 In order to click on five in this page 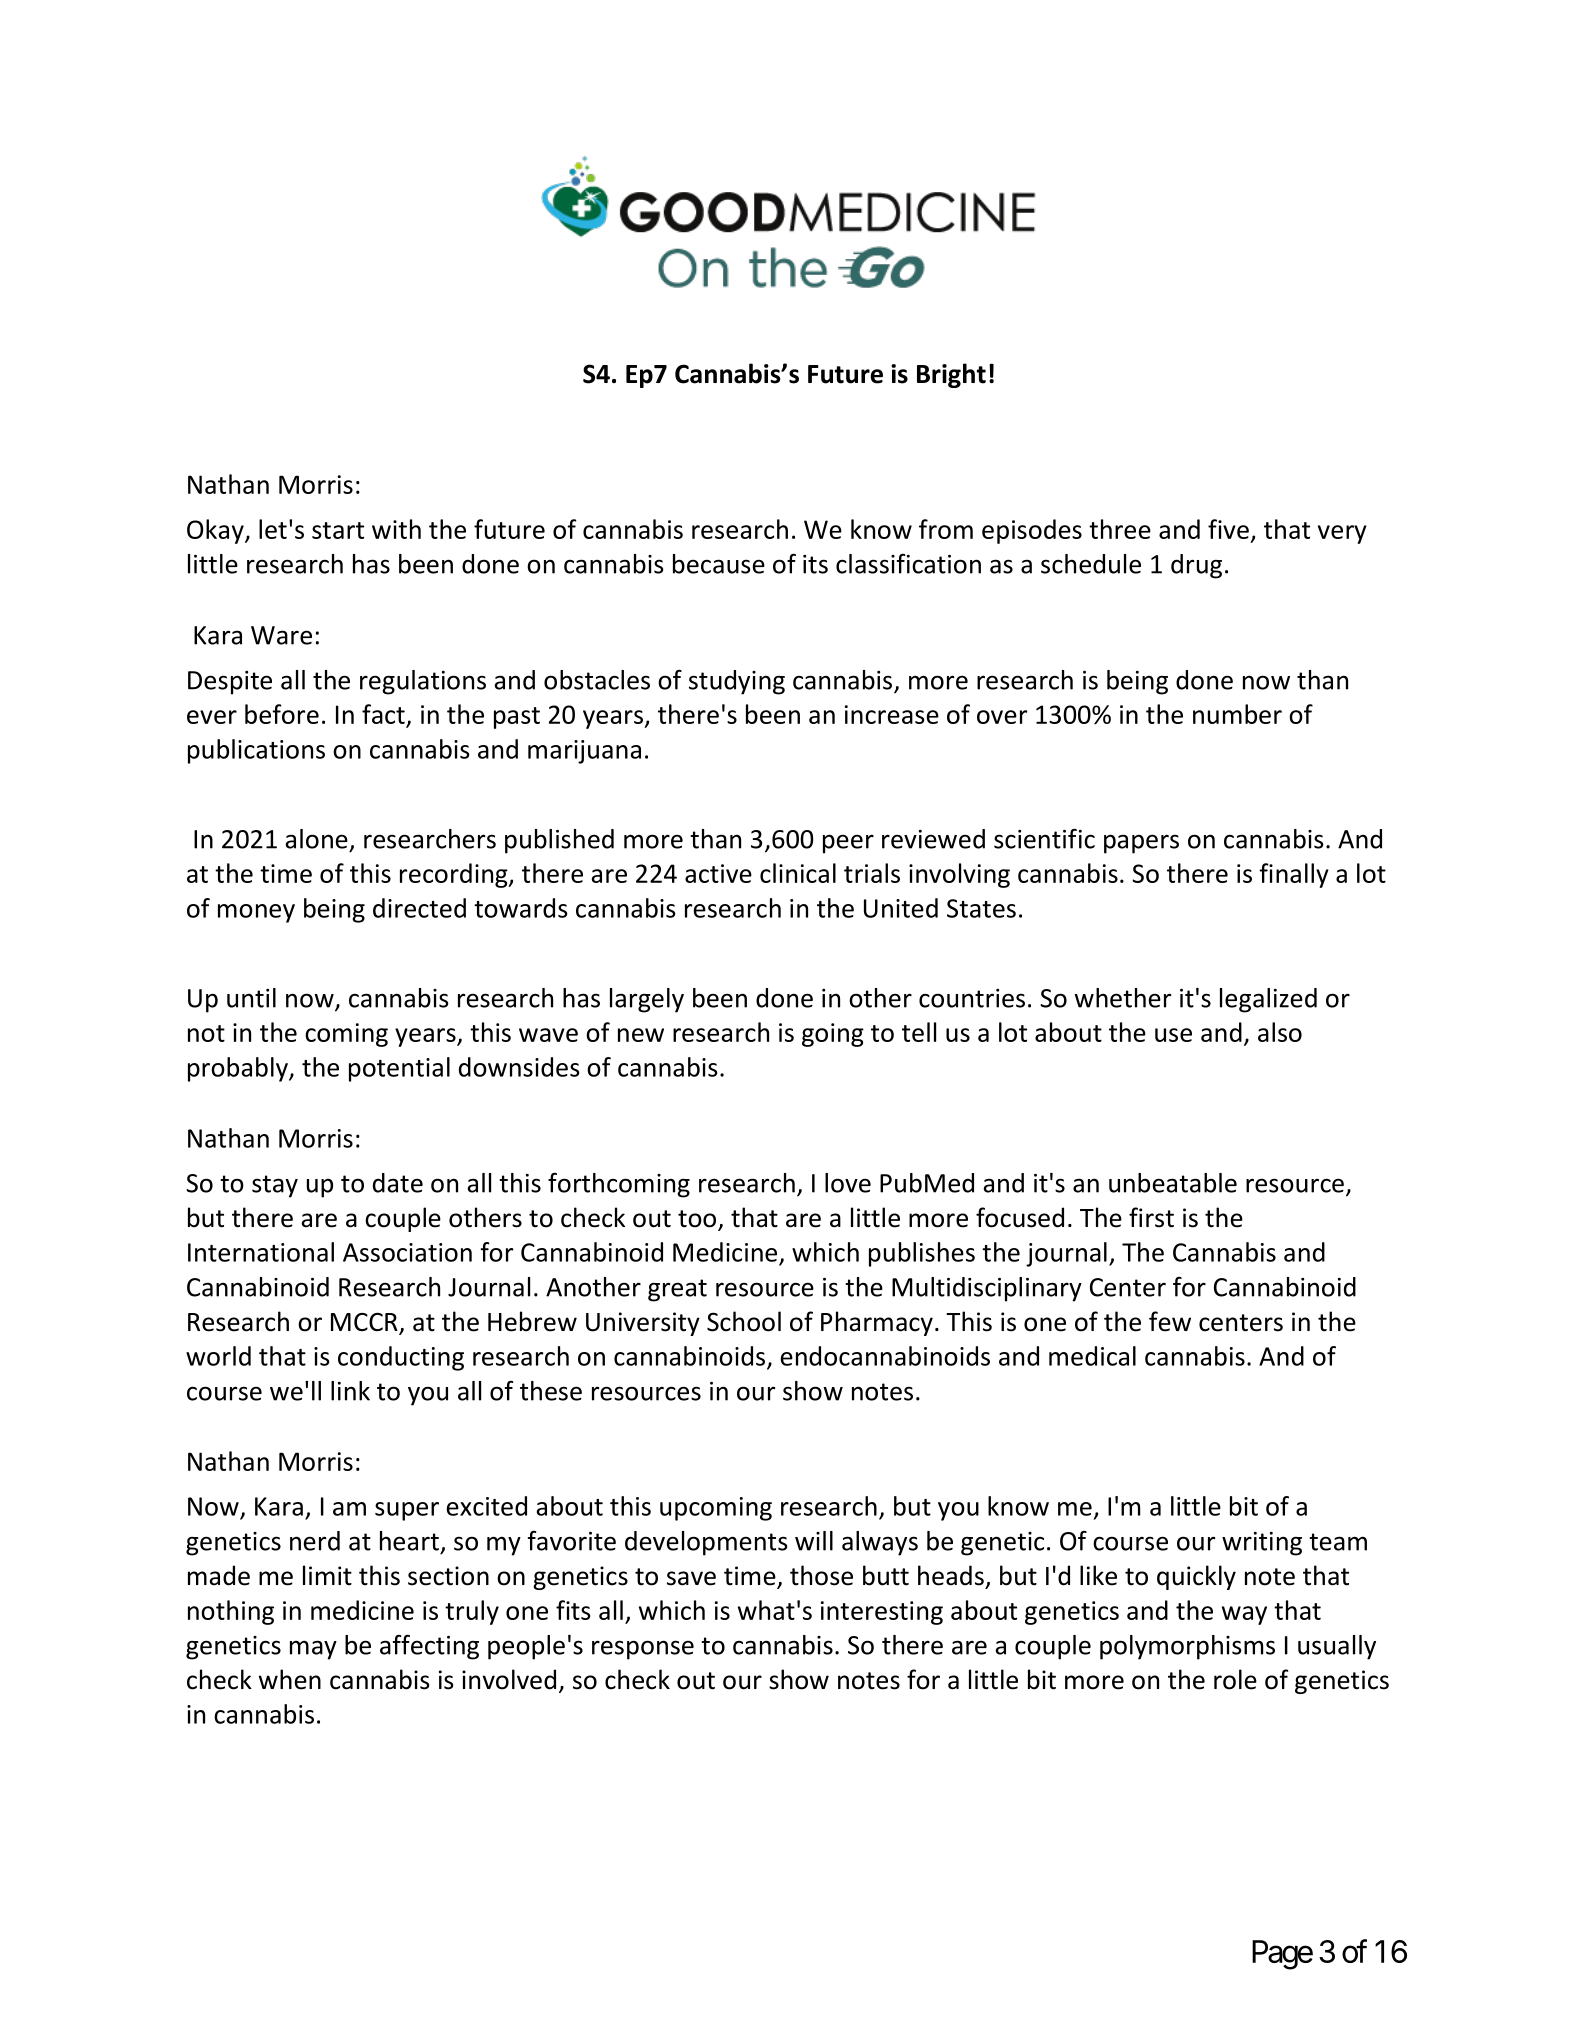, I will do `click(1228, 529)`.
